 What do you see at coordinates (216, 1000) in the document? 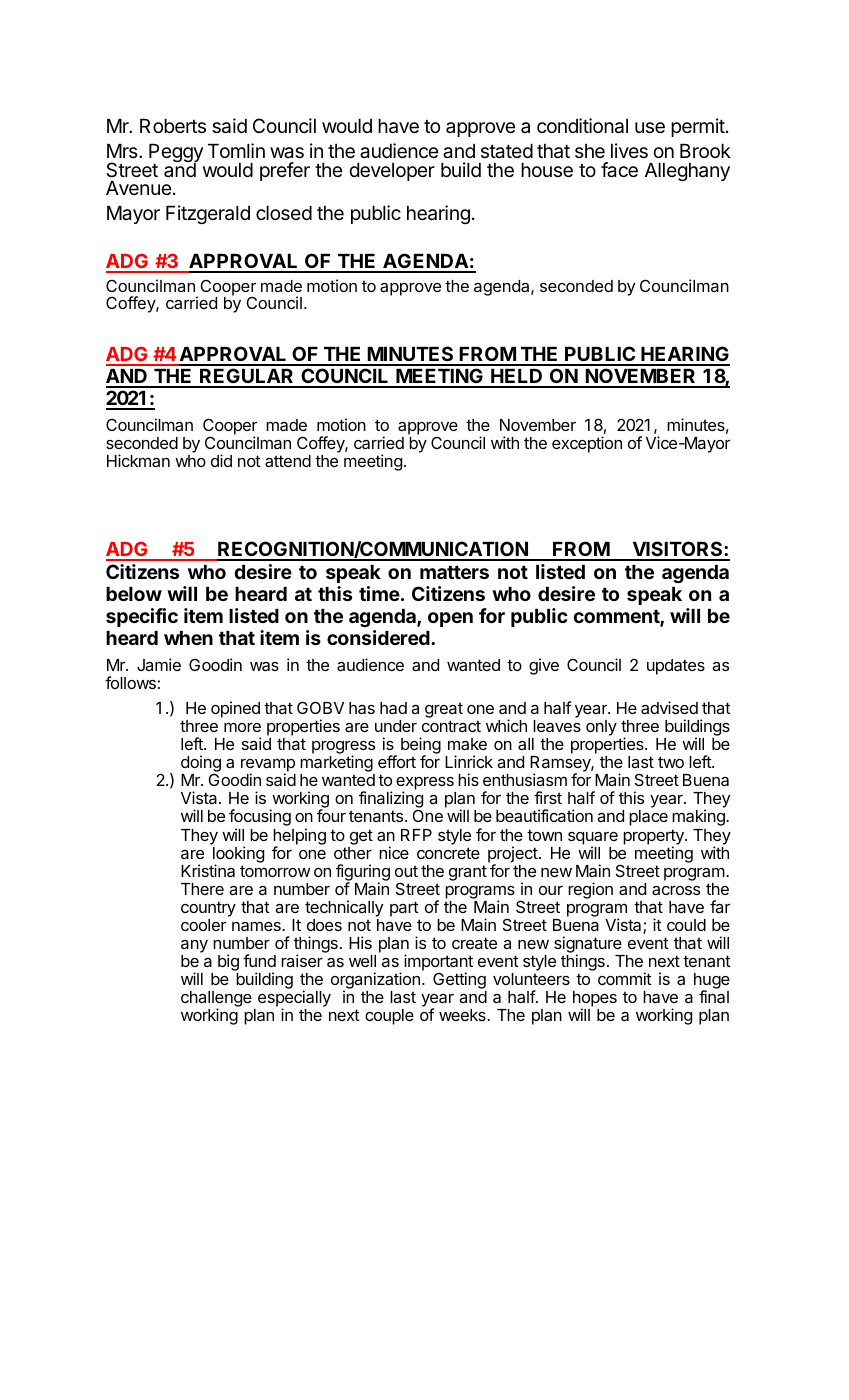
I see `challenge` at bounding box center [216, 1000].
